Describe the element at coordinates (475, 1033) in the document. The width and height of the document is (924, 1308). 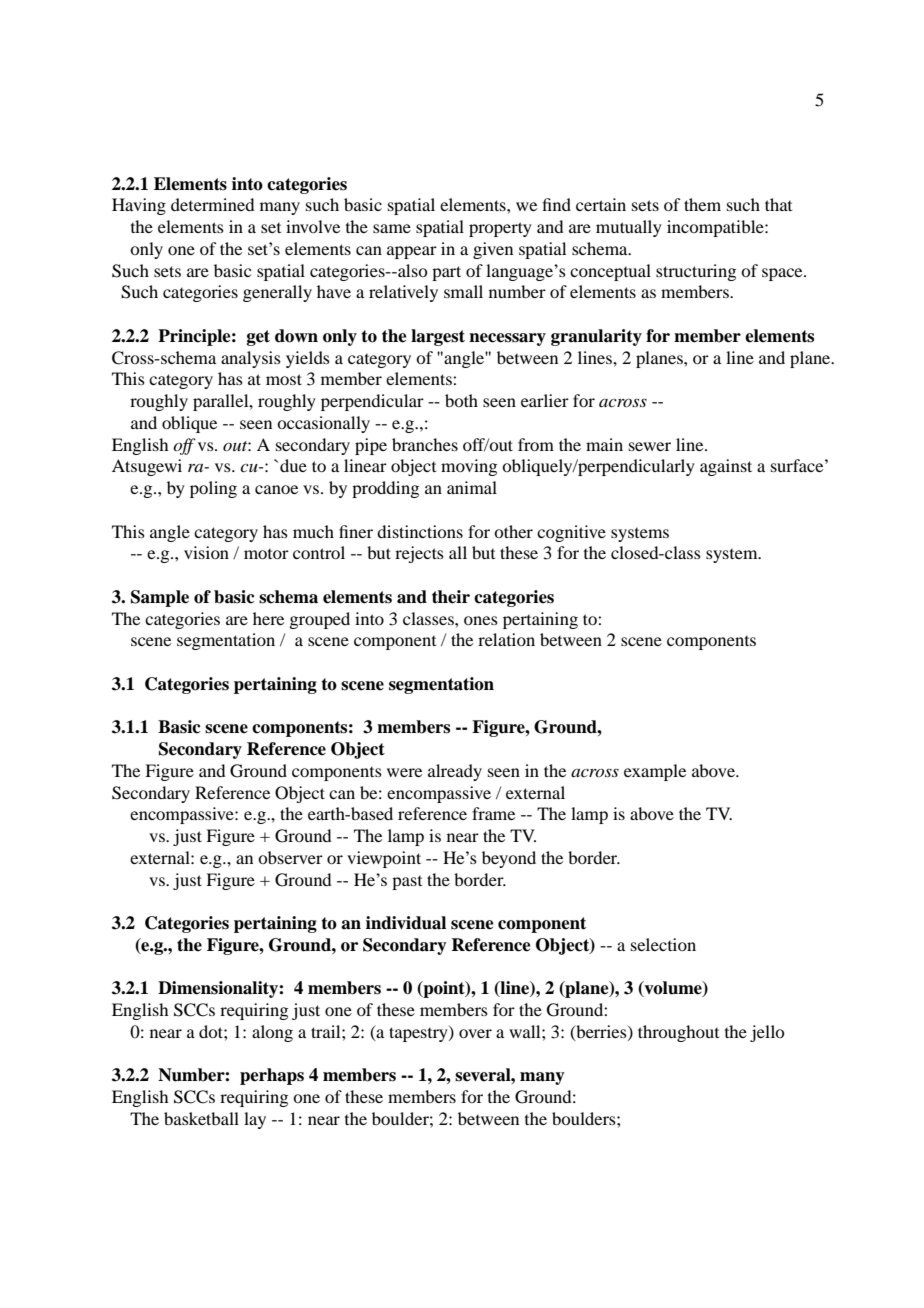
I see `over` at that location.
